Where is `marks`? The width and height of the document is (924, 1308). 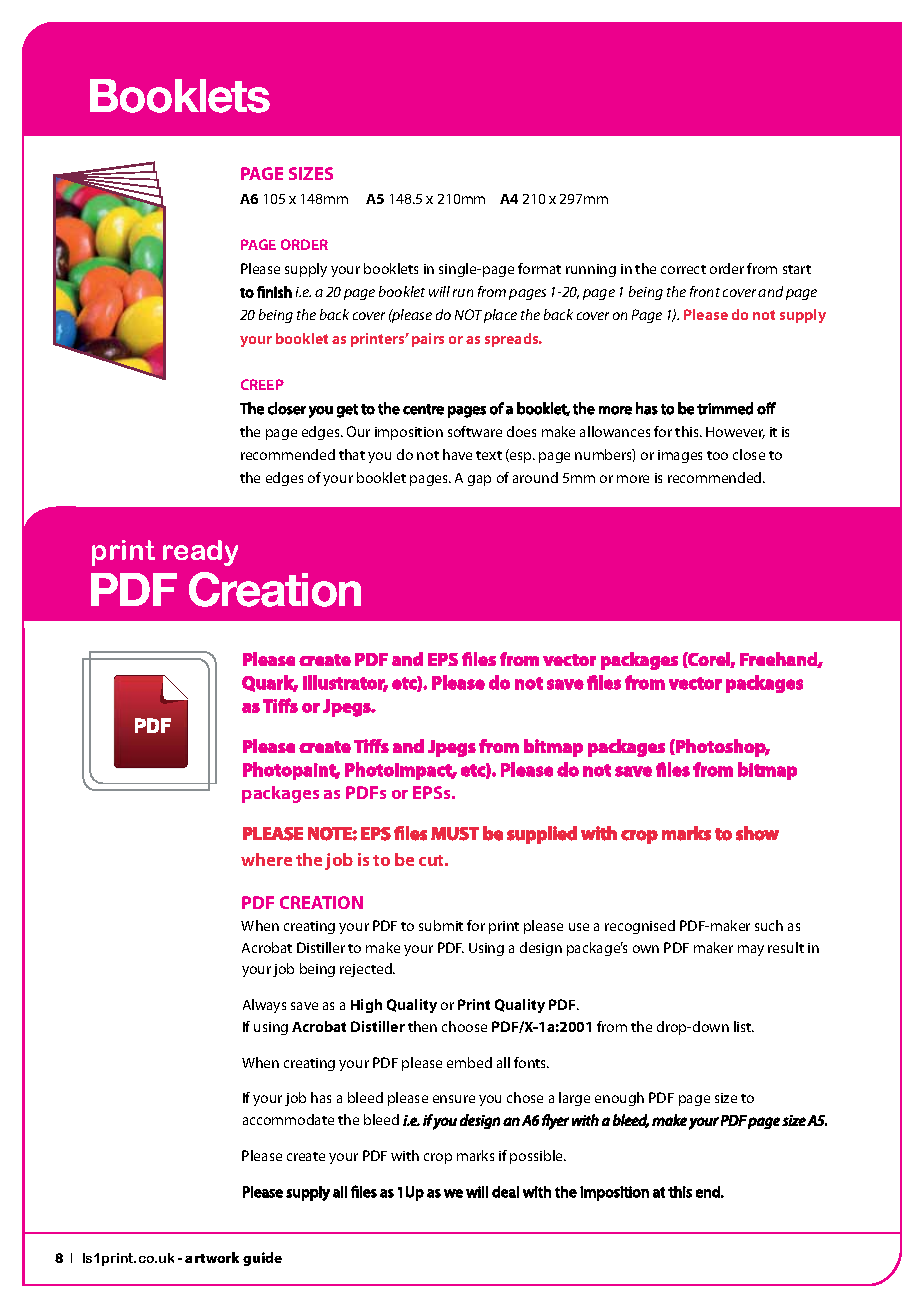 marks is located at coordinates (475, 1155).
